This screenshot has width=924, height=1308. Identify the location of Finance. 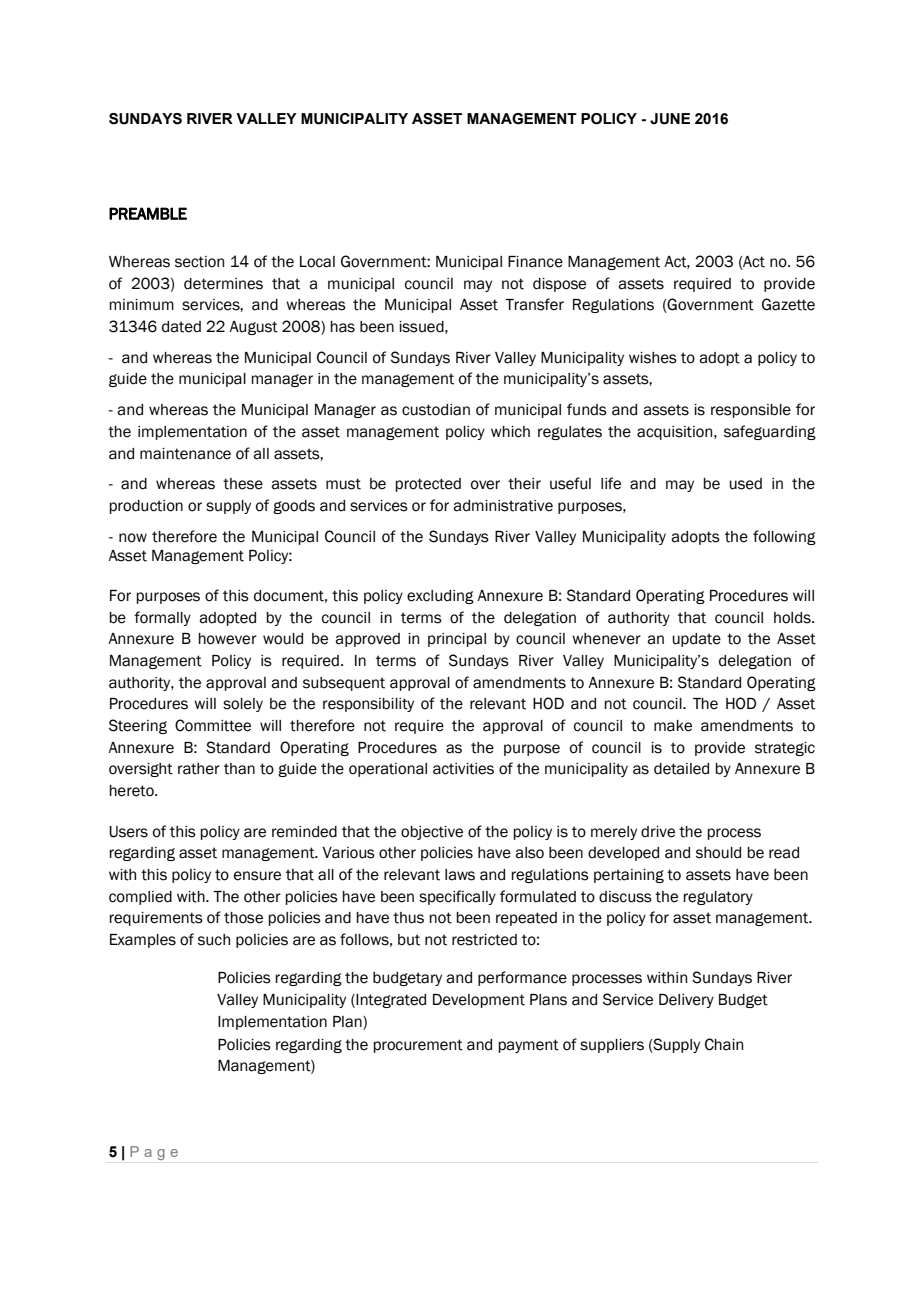
(535, 262).
